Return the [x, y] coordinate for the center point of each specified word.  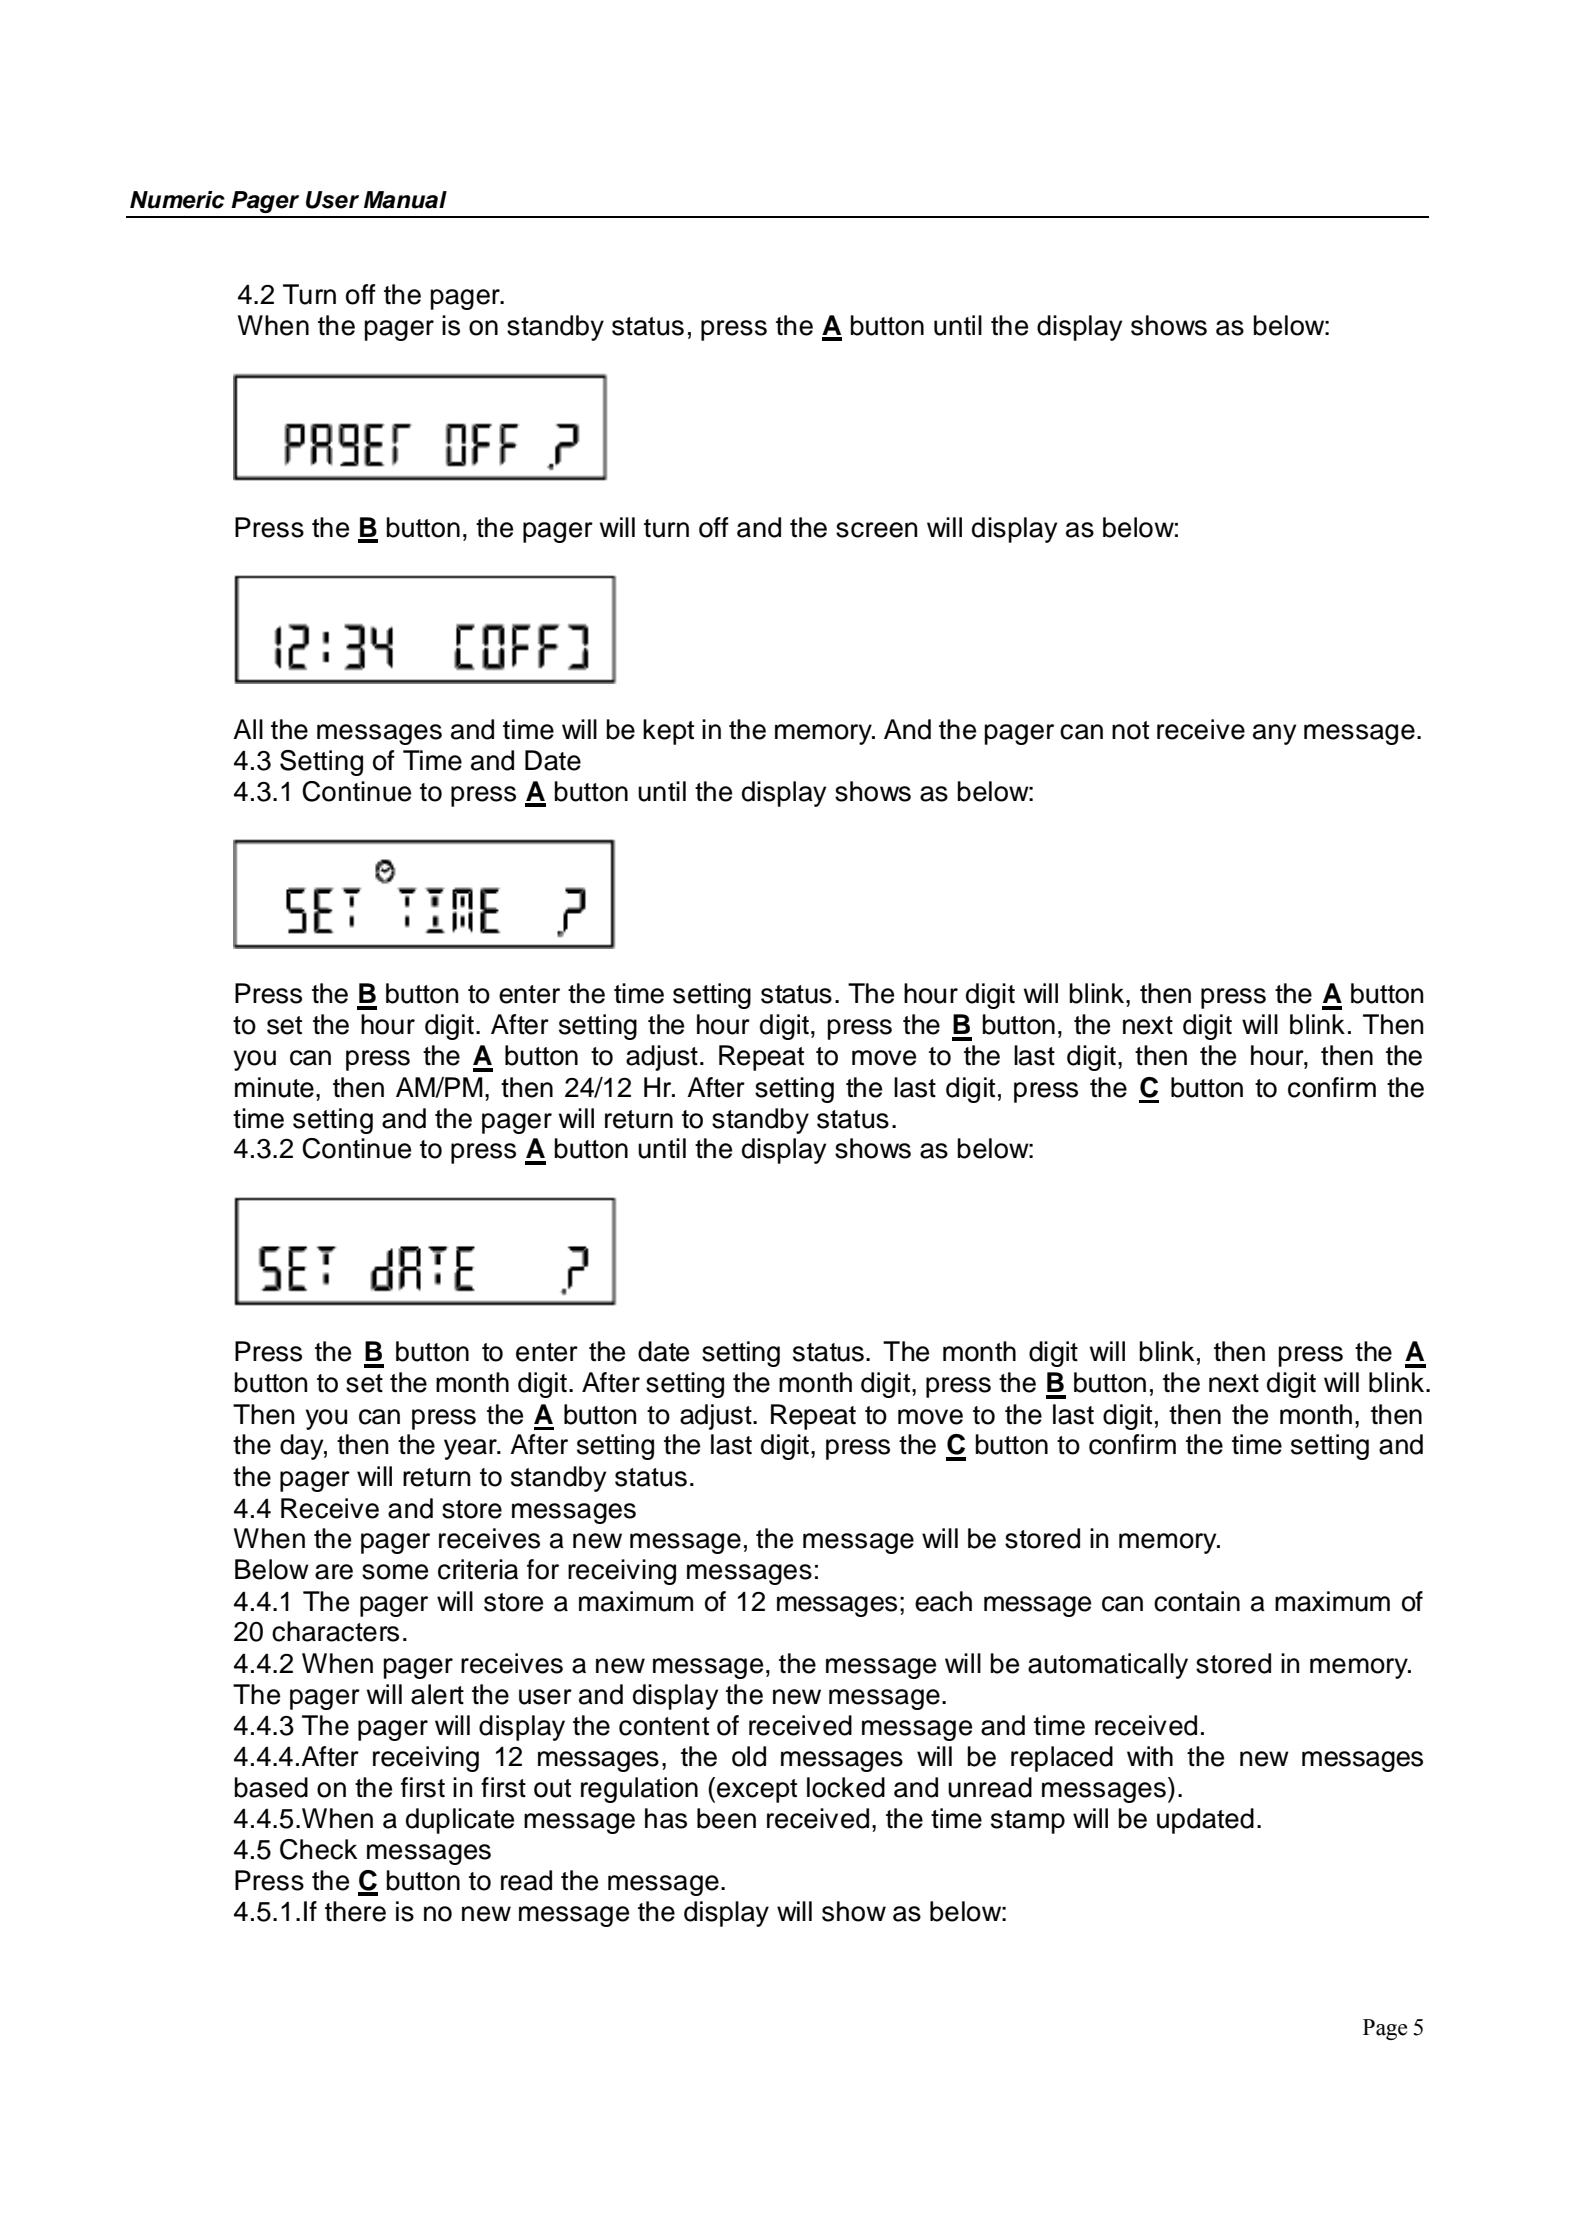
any [1274, 734]
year [471, 1449]
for [543, 1569]
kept [668, 732]
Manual [405, 200]
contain [1197, 1601]
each [943, 1601]
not [1130, 730]
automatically [1108, 1666]
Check [318, 1849]
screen [877, 530]
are [334, 1572]
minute [274, 1087]
